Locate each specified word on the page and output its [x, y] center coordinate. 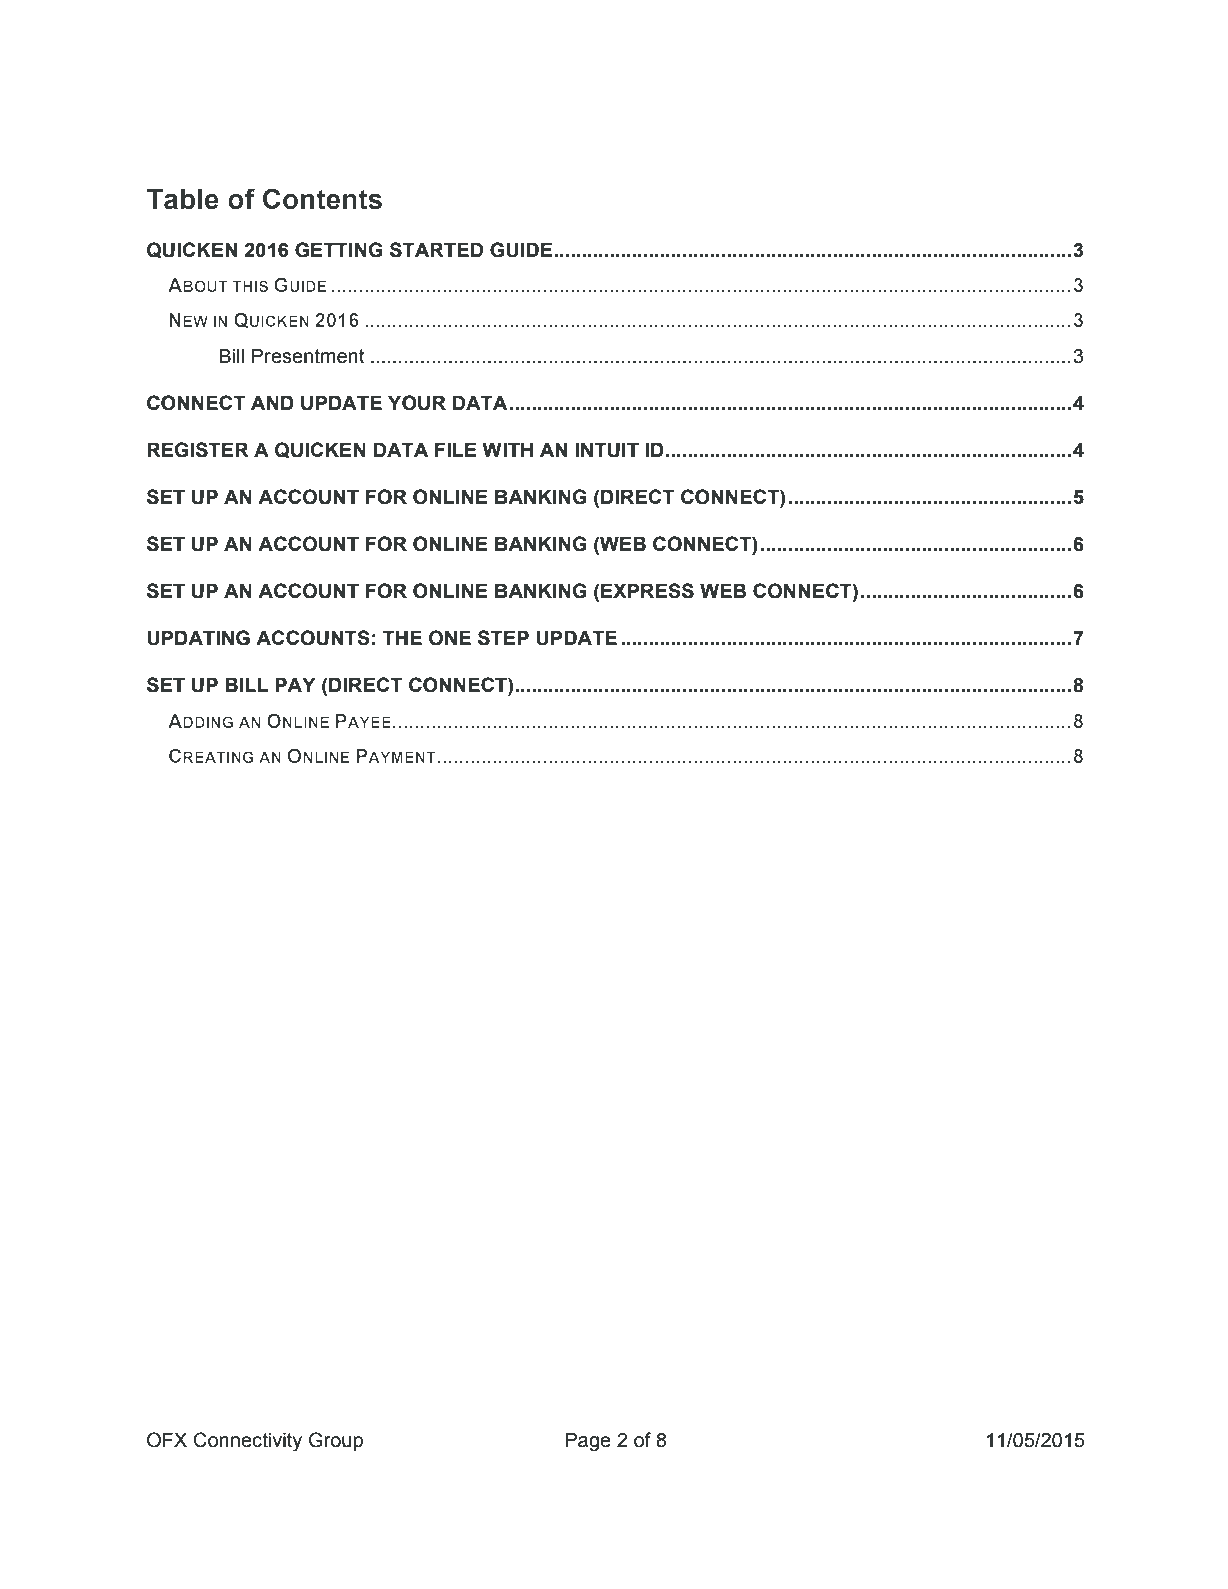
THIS [250, 286]
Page [588, 1442]
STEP [503, 638]
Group [336, 1441]
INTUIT [607, 450]
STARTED [436, 250]
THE [402, 637]
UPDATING [198, 638]
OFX [167, 1440]
